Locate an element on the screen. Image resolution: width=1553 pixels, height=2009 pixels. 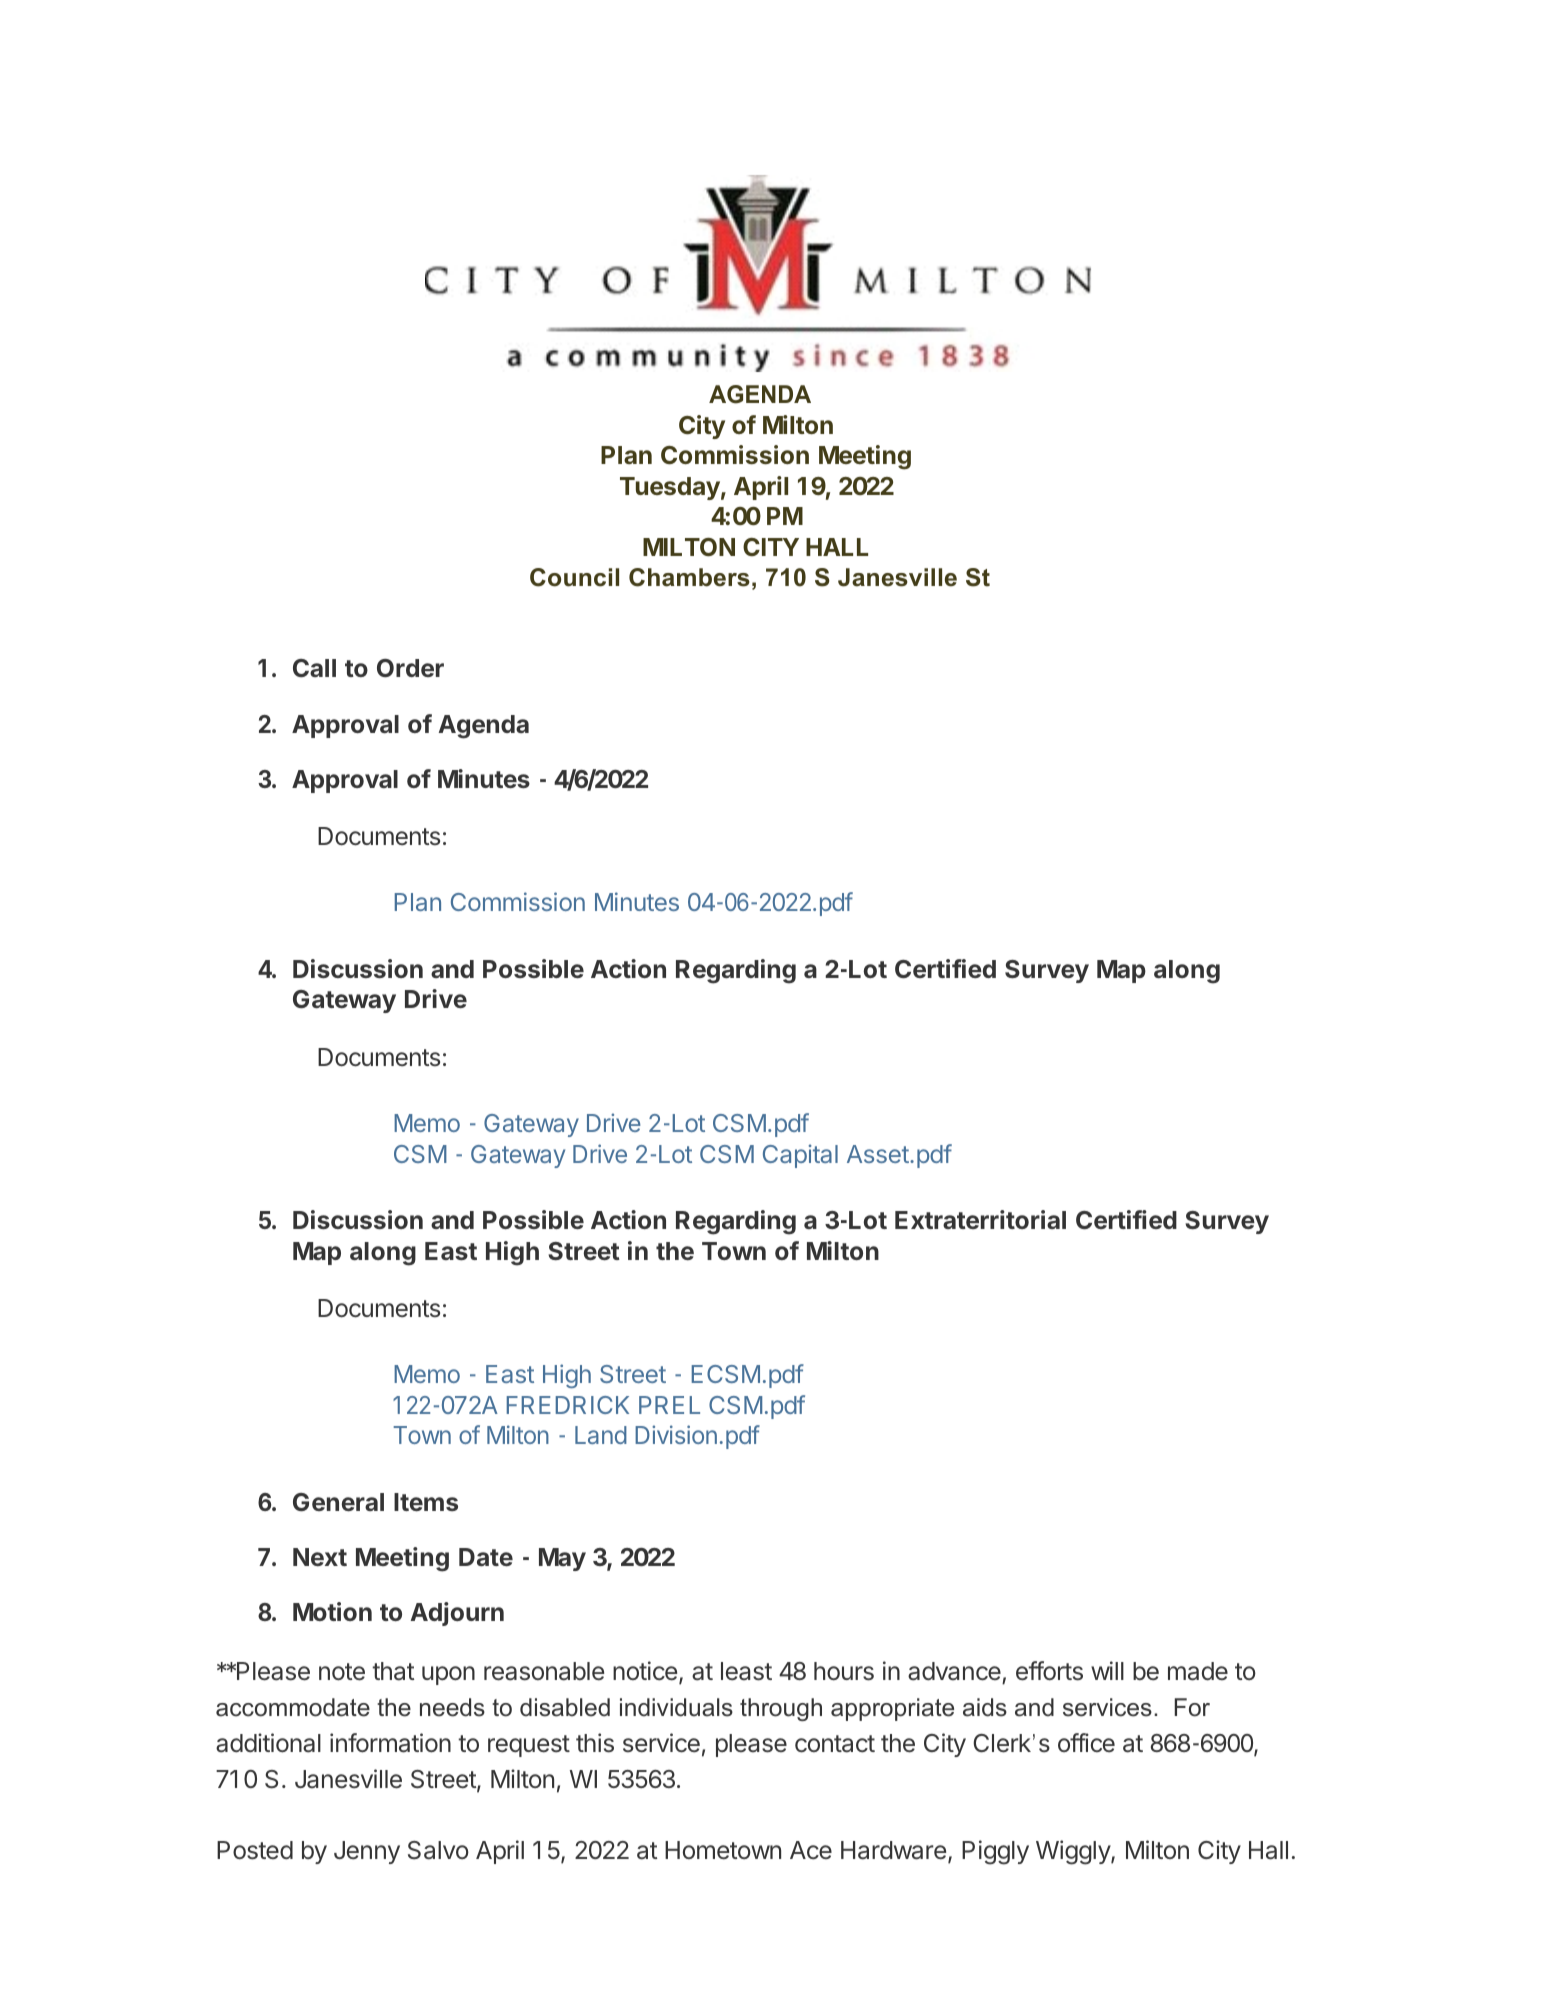
made is located at coordinates (1198, 1671).
